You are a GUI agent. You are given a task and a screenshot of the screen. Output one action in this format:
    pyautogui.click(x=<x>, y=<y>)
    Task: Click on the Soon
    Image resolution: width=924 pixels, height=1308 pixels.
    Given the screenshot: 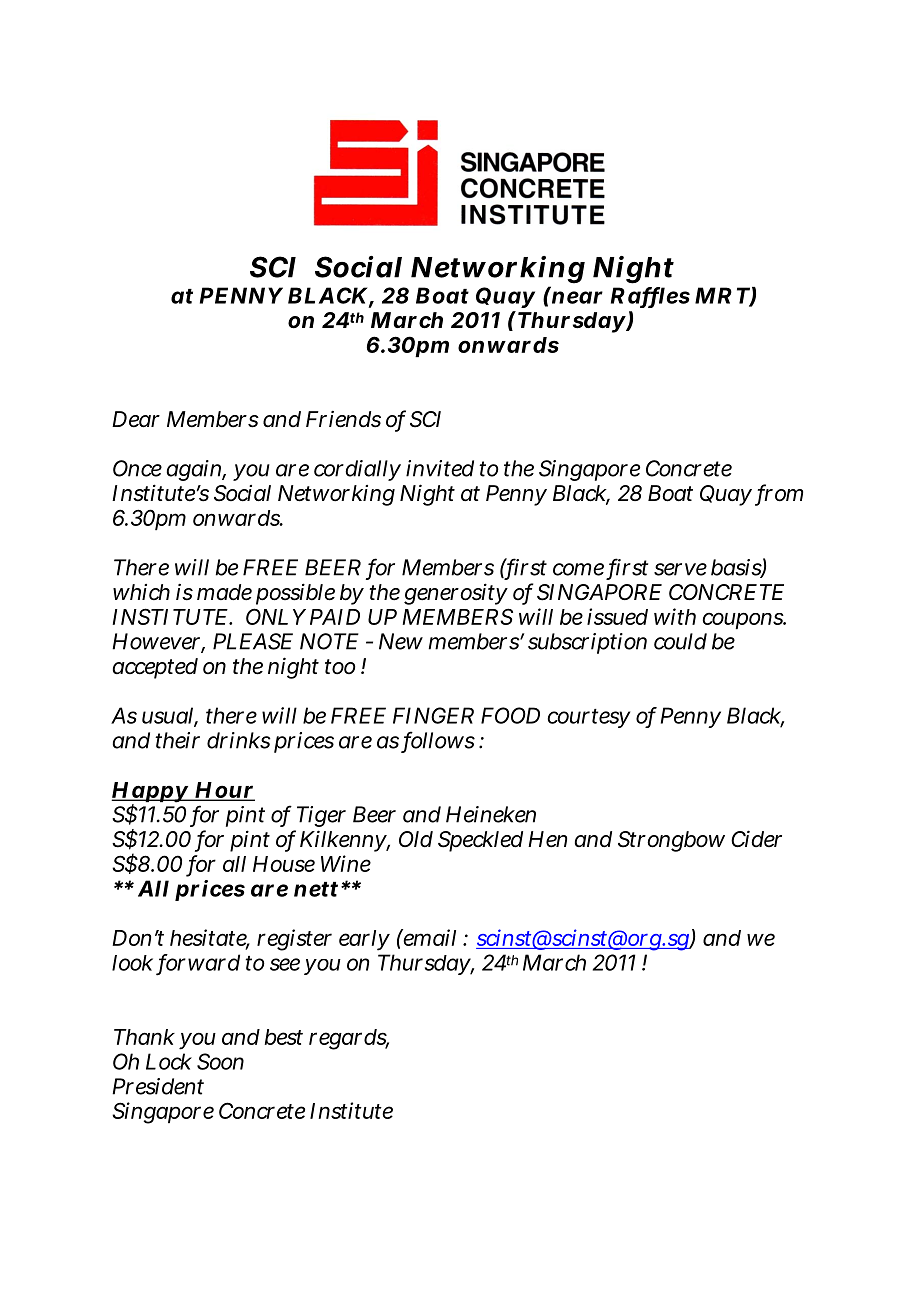 What is the action you would take?
    pyautogui.click(x=220, y=1061)
